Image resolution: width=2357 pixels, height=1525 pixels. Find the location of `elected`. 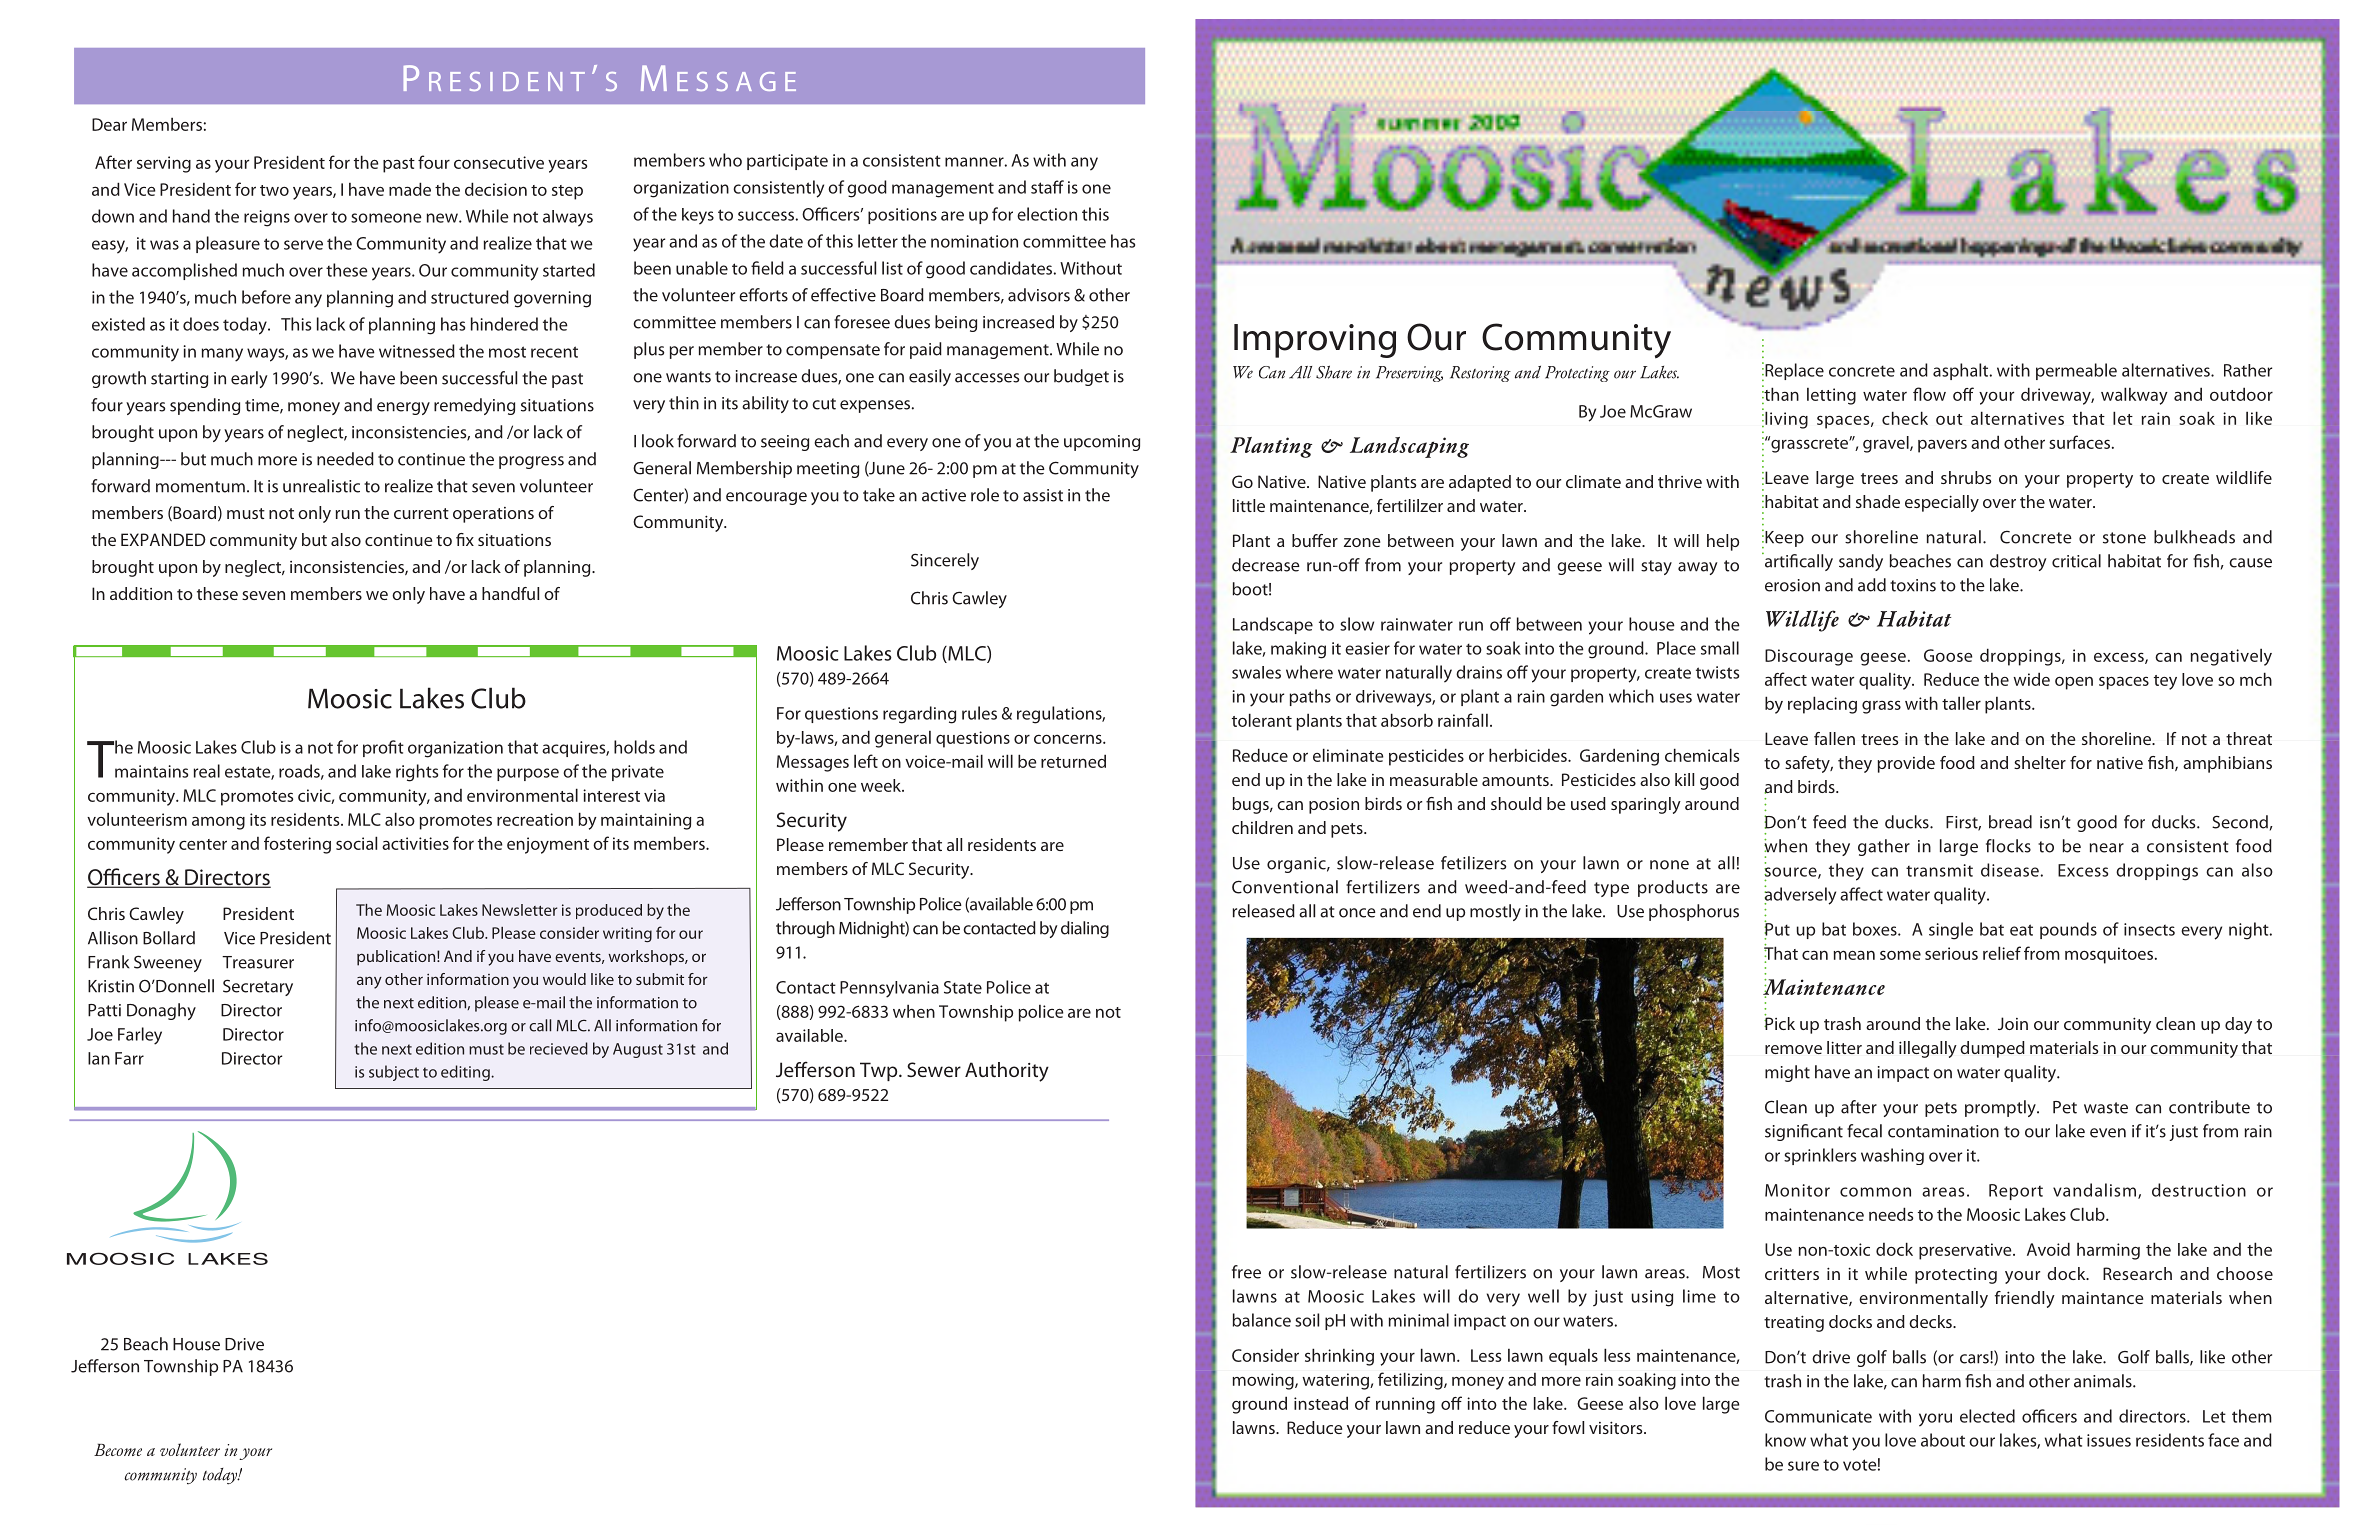

elected is located at coordinates (1987, 1416).
